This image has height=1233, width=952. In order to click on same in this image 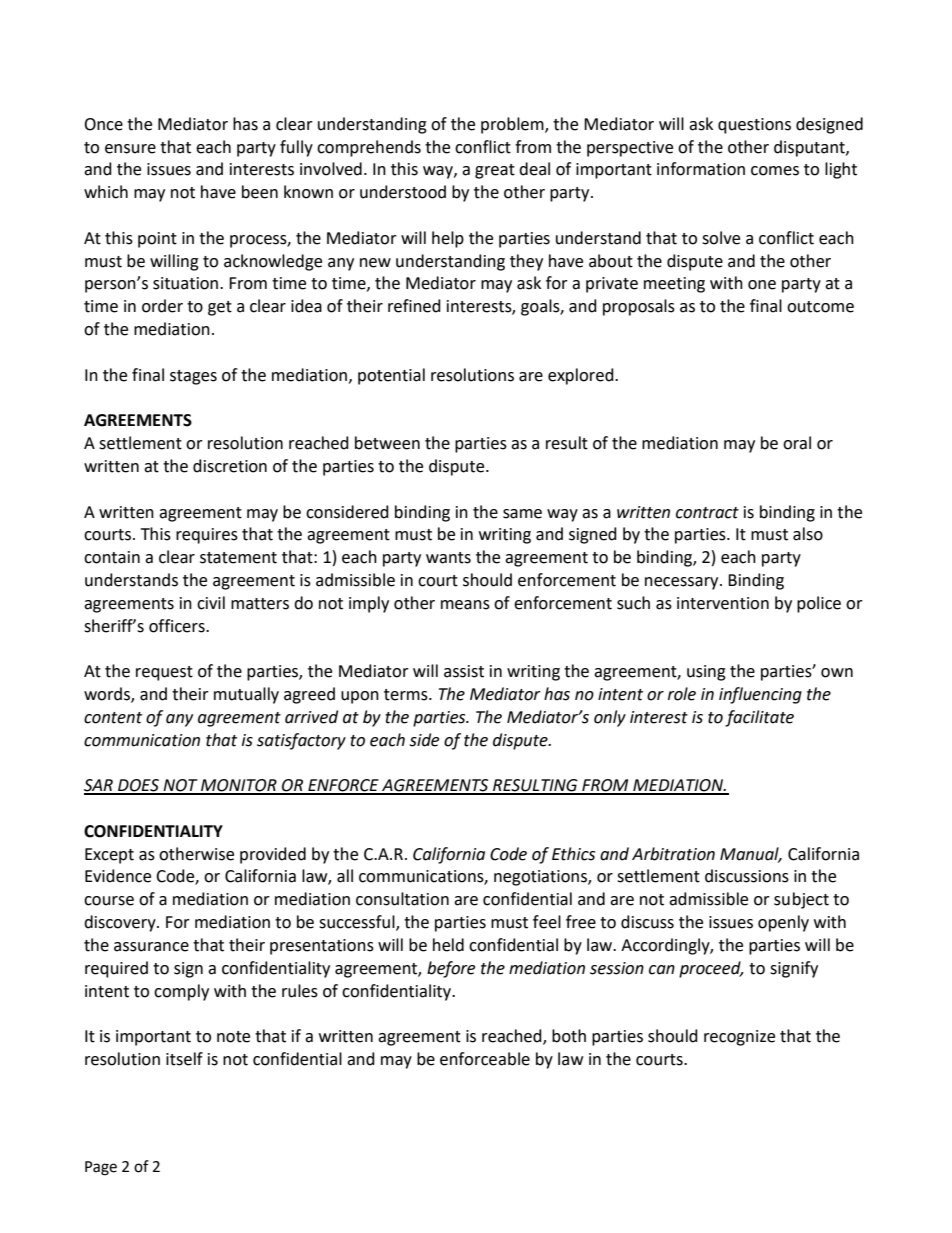, I will do `click(522, 514)`.
